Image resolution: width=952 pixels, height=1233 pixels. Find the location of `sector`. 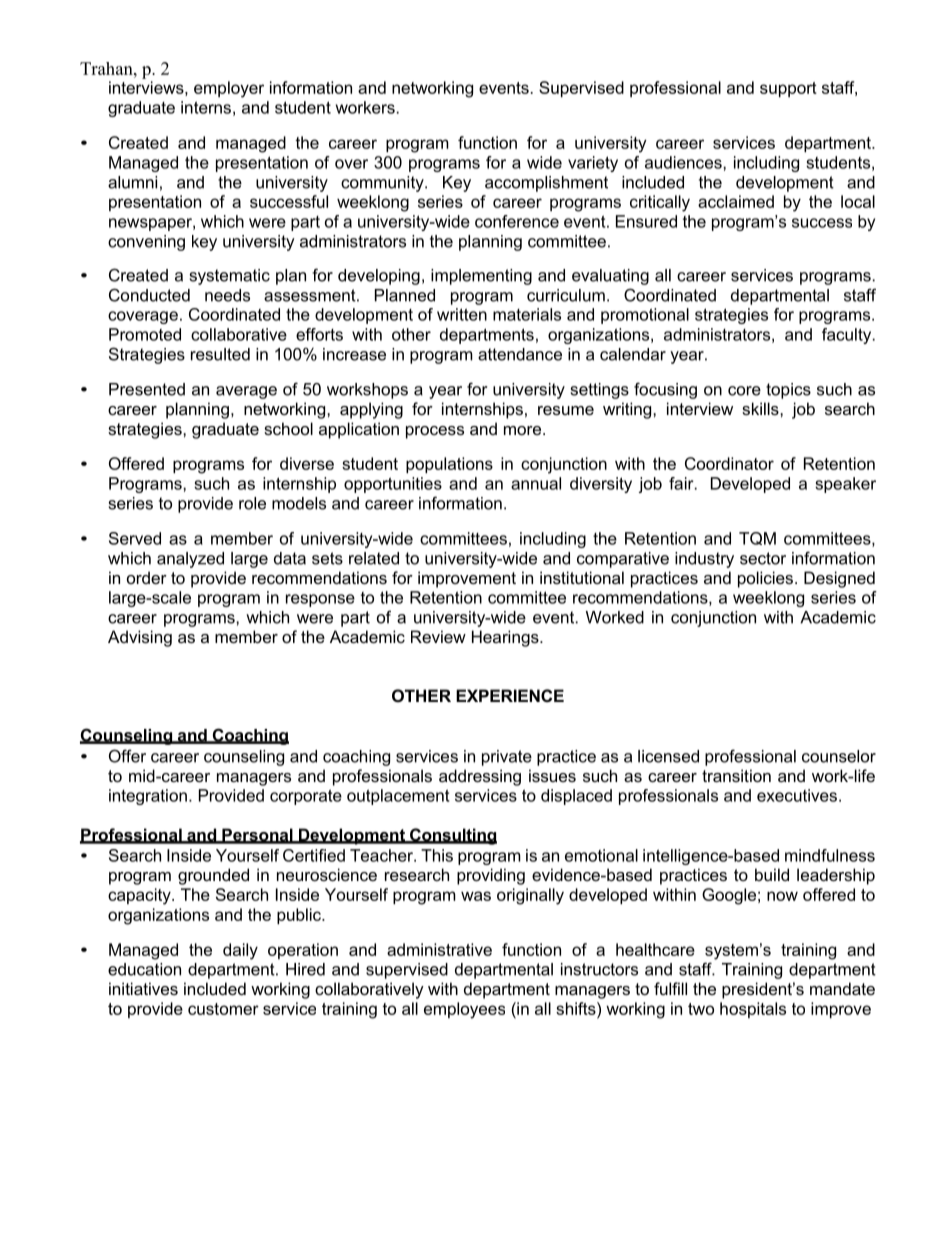

sector is located at coordinates (763, 558).
